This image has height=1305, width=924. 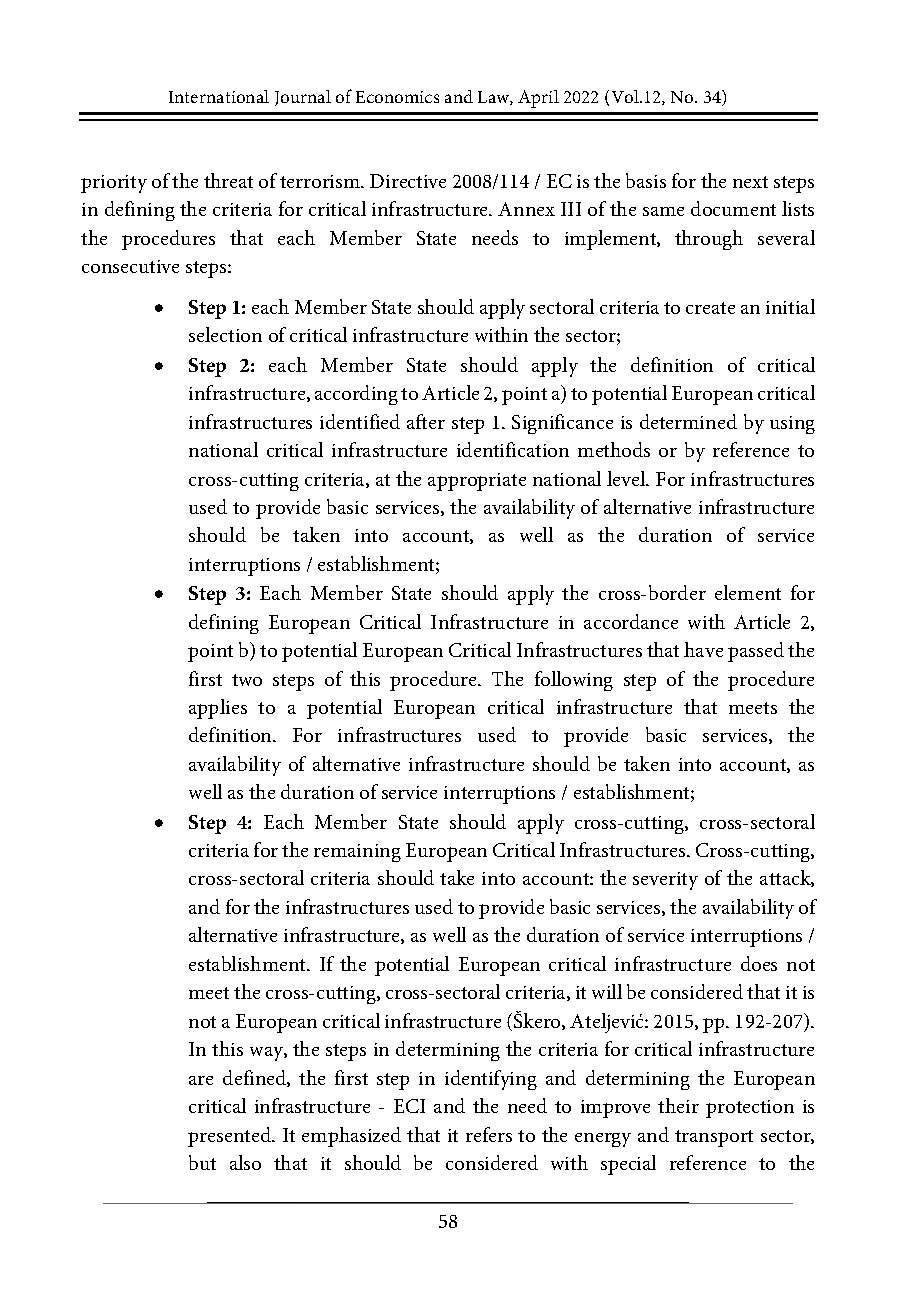 I want to click on refers, so click(x=489, y=1134).
